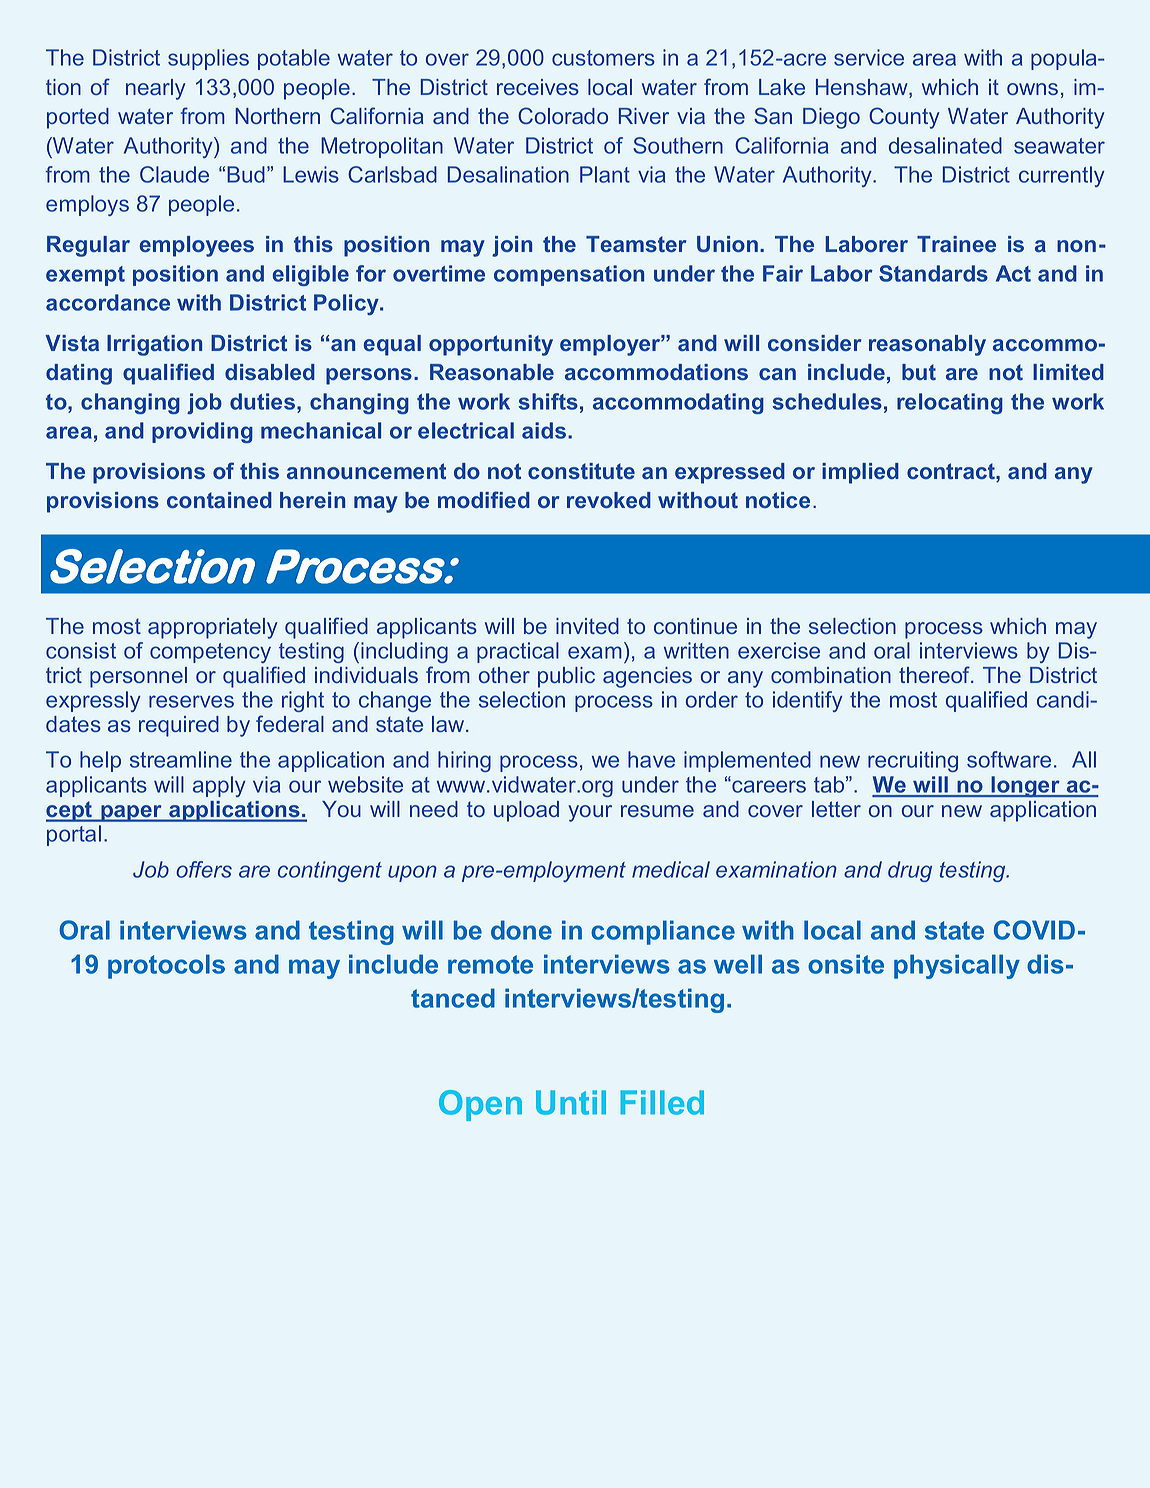 The image size is (1150, 1488). Describe the element at coordinates (480, 1105) in the image. I see `Open` at that location.
